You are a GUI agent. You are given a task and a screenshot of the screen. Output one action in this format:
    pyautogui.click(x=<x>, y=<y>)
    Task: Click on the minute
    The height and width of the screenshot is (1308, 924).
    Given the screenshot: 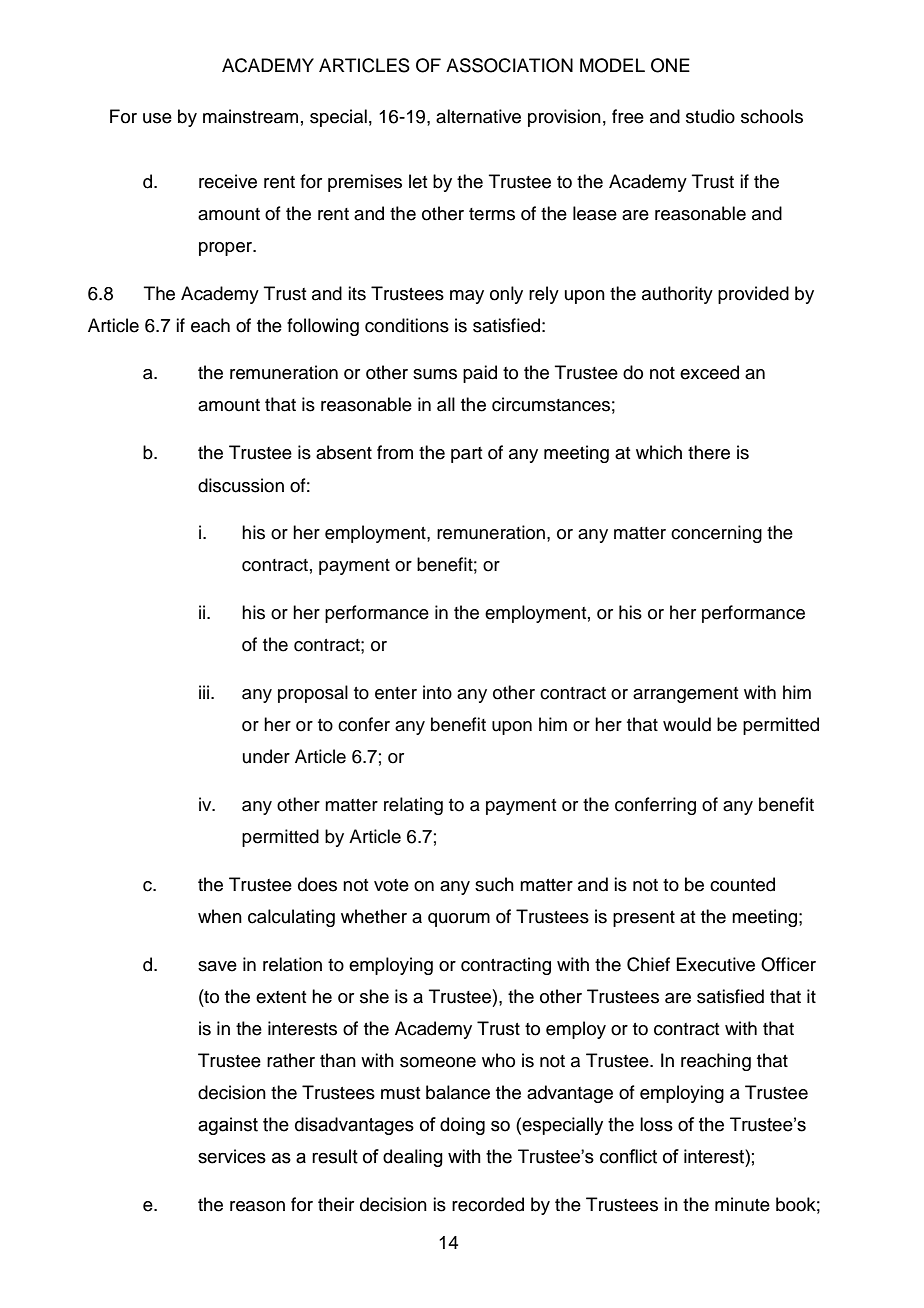 What is the action you would take?
    pyautogui.click(x=742, y=1204)
